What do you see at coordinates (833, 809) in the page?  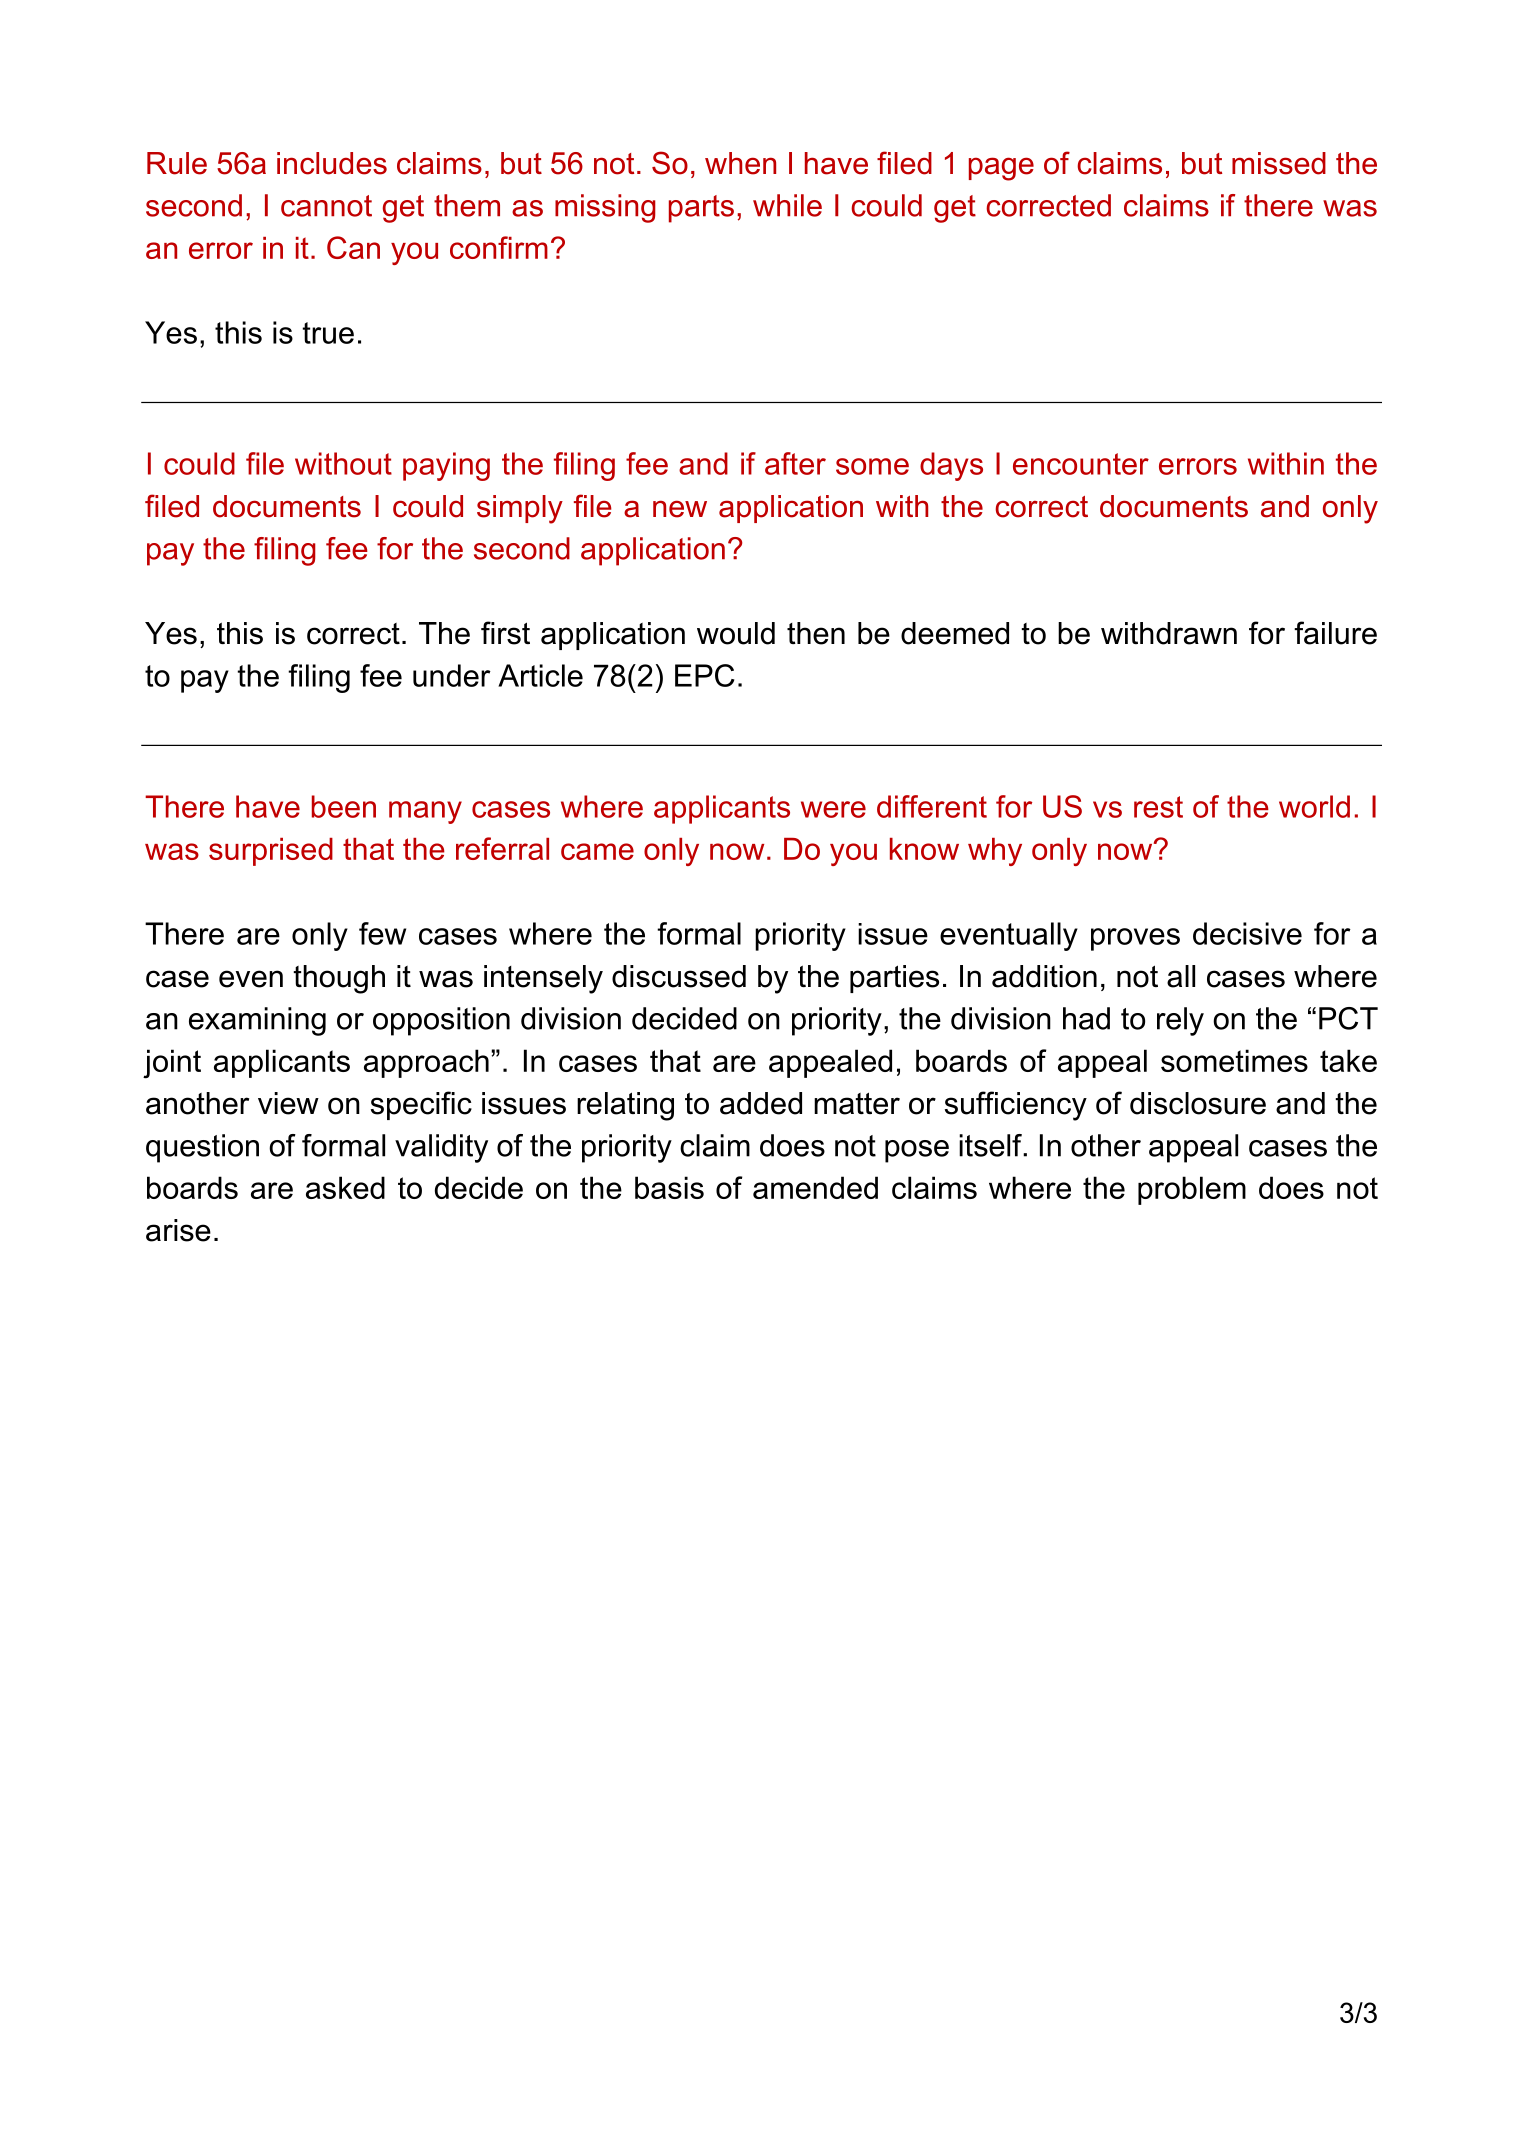 I see `were` at bounding box center [833, 809].
